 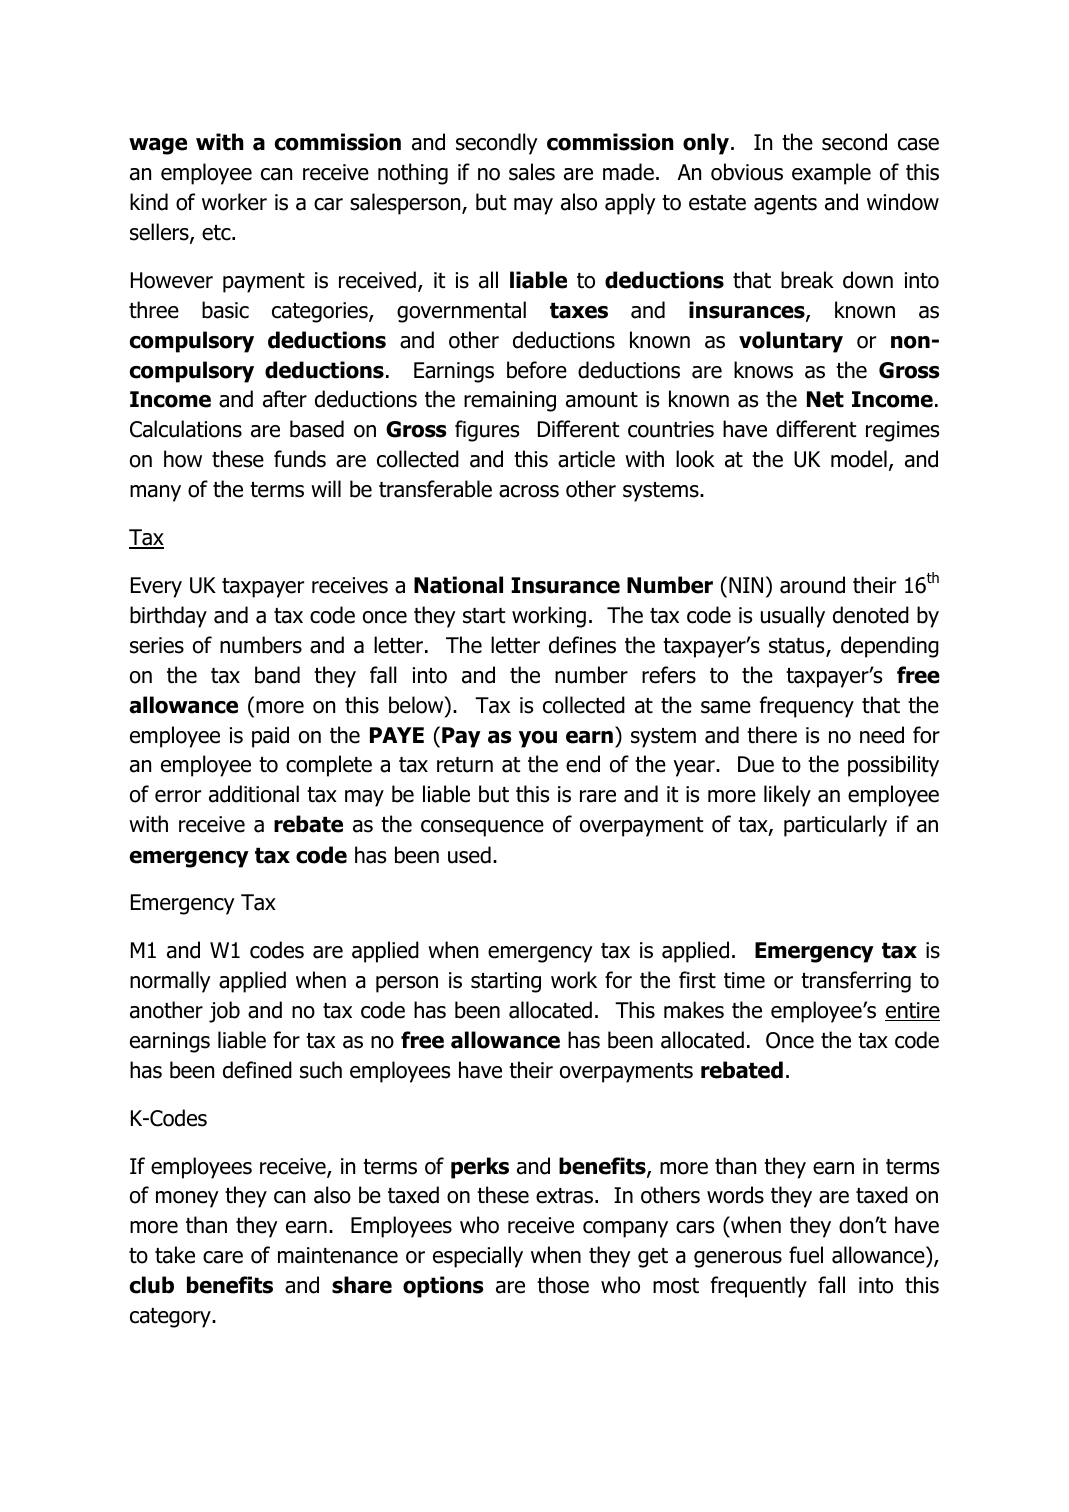 What do you see at coordinates (217, 233) in the screenshot?
I see `etc` at bounding box center [217, 233].
